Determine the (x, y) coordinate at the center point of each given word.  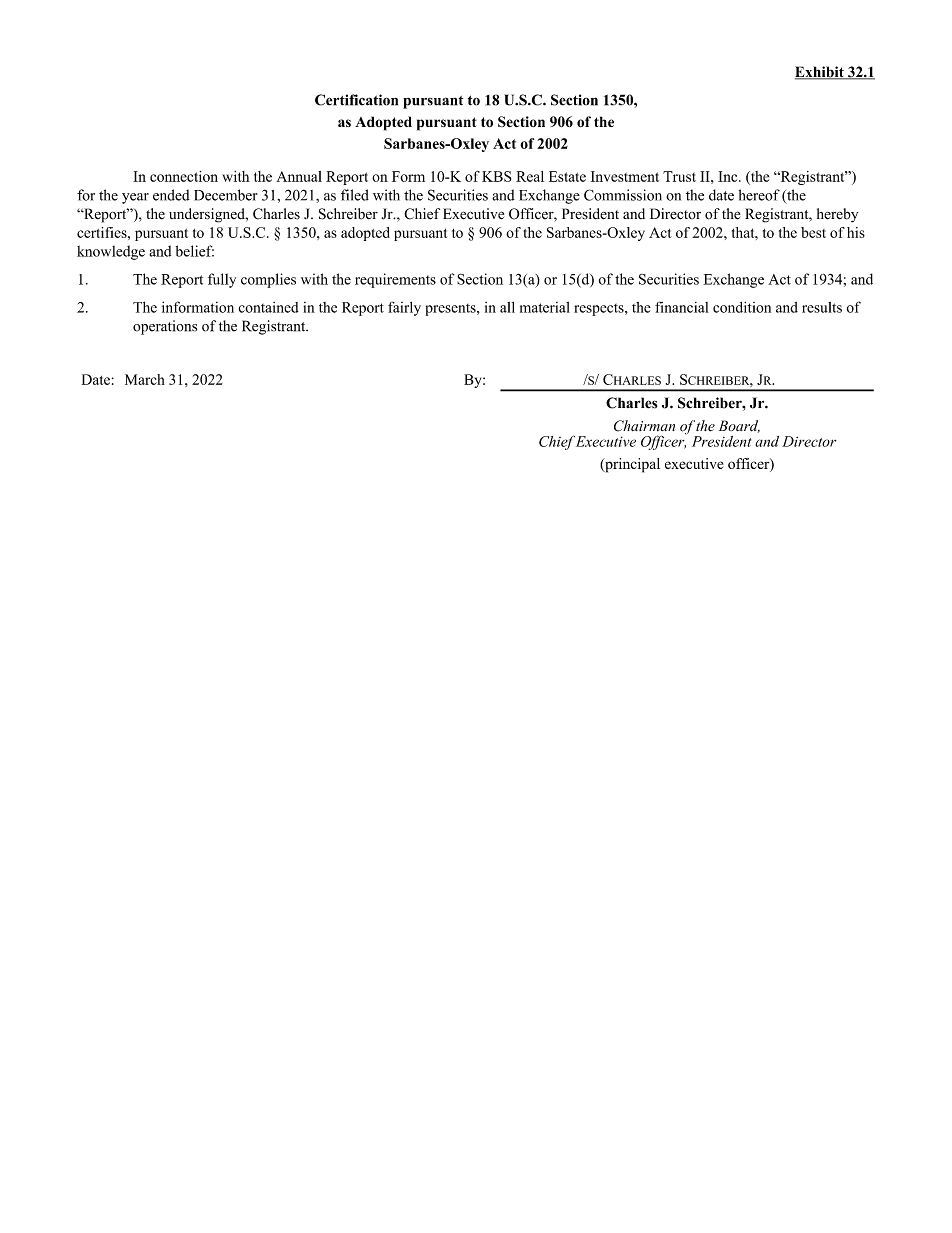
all (507, 307)
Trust (679, 176)
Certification (356, 100)
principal (631, 465)
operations (165, 327)
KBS (496, 176)
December (226, 195)
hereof (759, 195)
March (145, 379)
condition (742, 307)
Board (739, 426)
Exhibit (820, 73)
